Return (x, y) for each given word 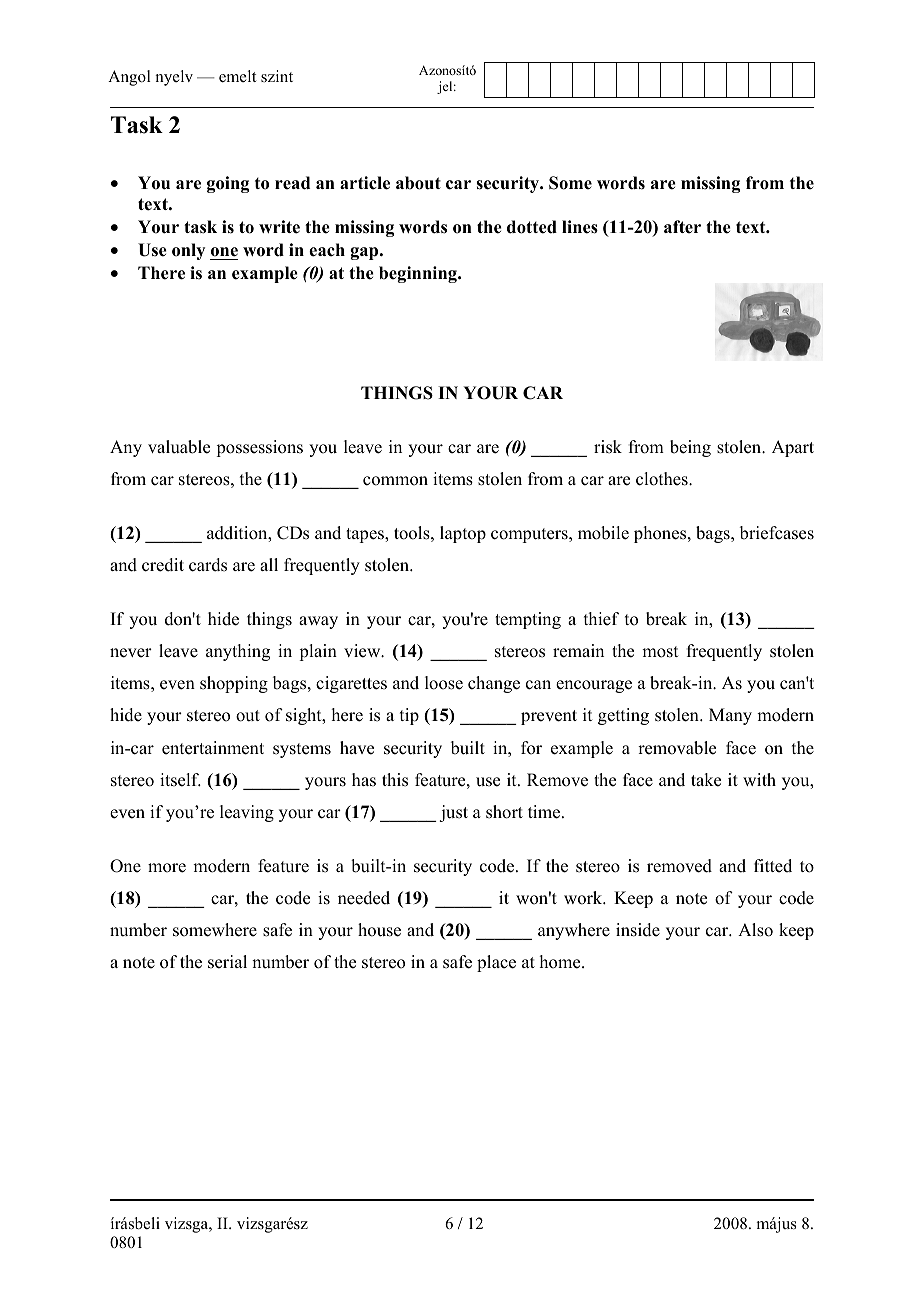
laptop (463, 534)
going (228, 184)
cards (208, 565)
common (395, 481)
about (418, 183)
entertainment (213, 748)
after (682, 227)
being (690, 448)
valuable (179, 447)
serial (227, 962)
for (531, 748)
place (496, 963)
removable (677, 748)
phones (661, 534)
